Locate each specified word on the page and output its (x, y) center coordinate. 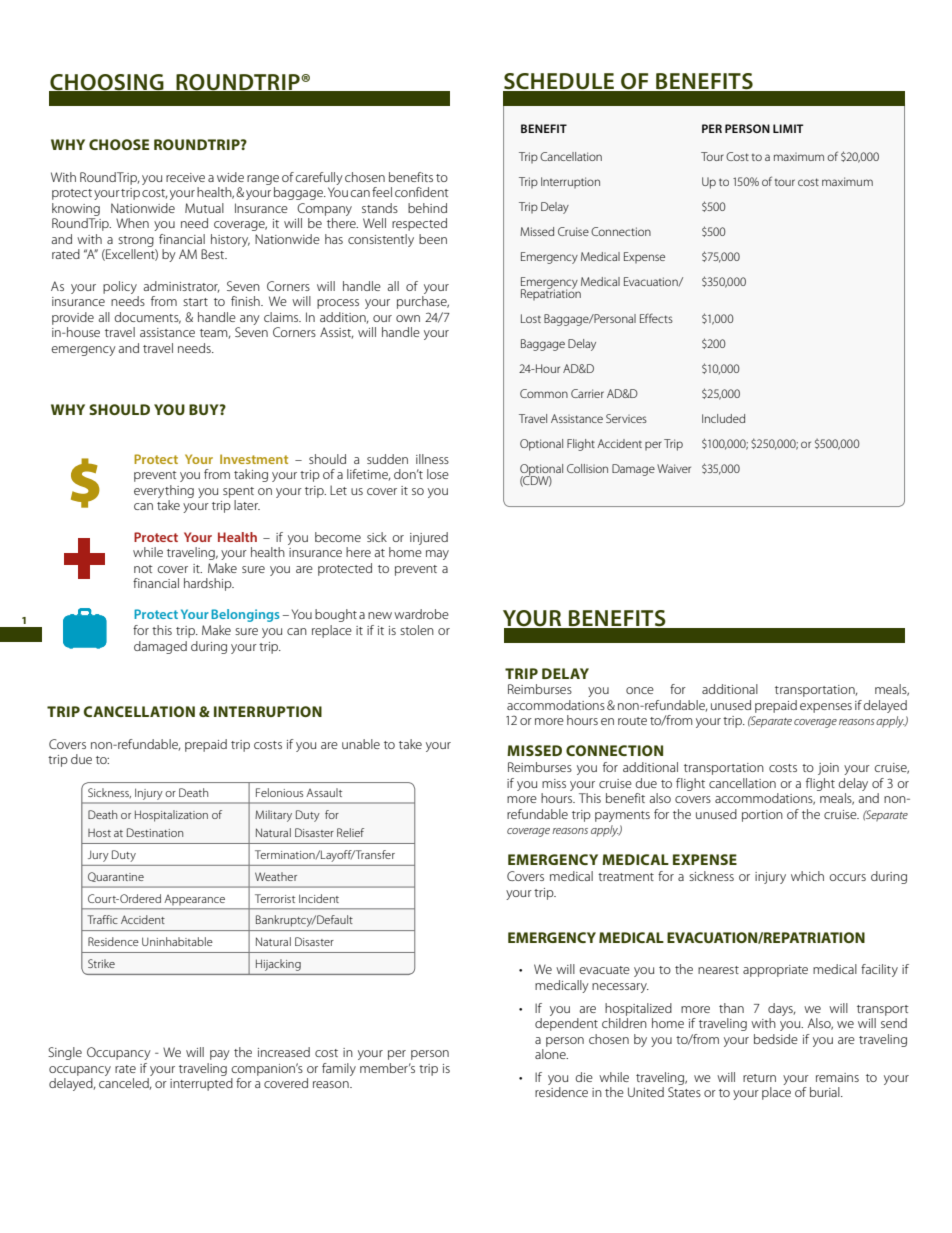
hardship (209, 584)
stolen (417, 630)
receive (185, 177)
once (640, 690)
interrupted (201, 1084)
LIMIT (788, 128)
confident (422, 192)
